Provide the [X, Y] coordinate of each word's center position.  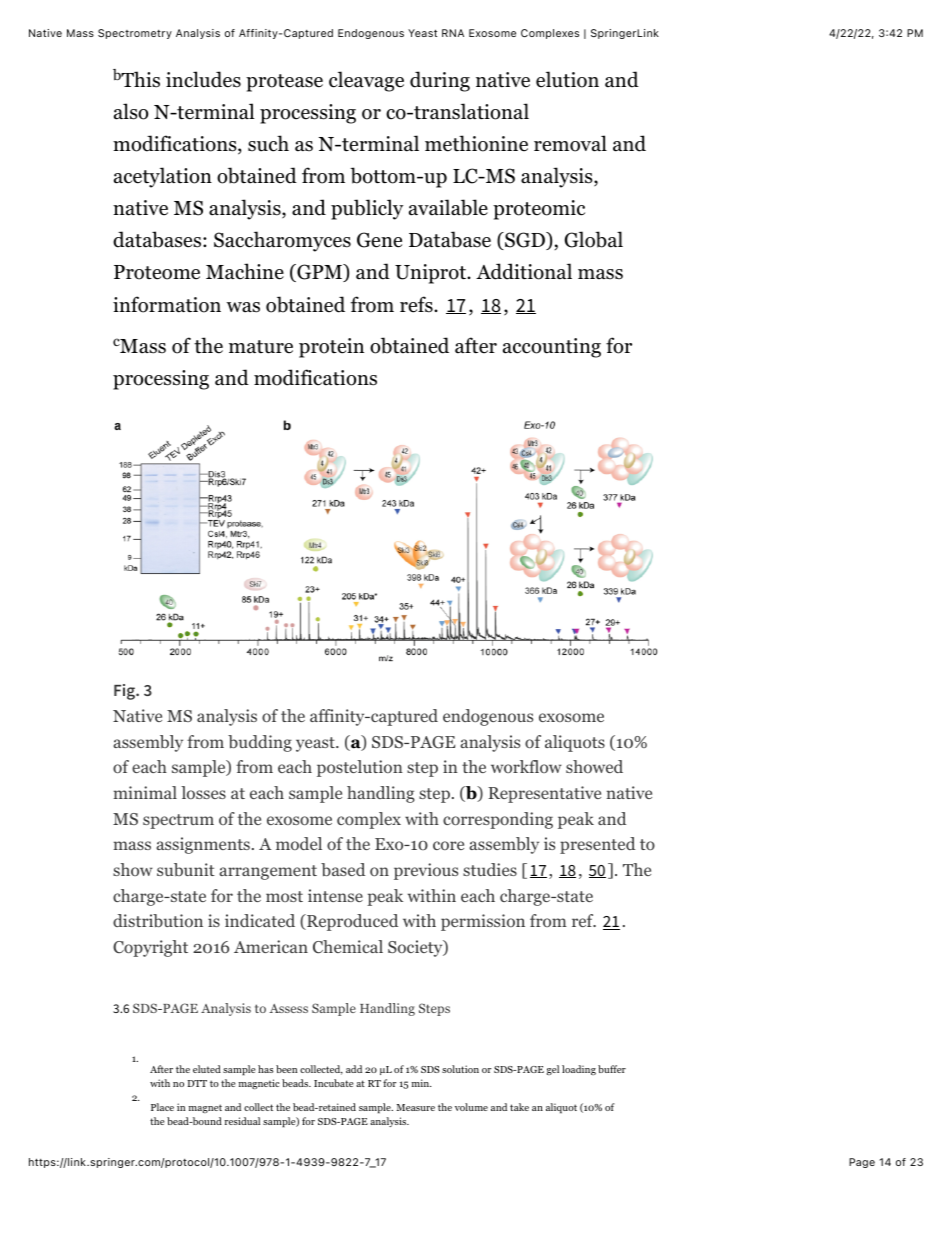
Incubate [334, 1083]
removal [570, 143]
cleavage [366, 81]
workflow [526, 766]
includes [203, 79]
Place [162, 1107]
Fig [126, 692]
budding [260, 743]
